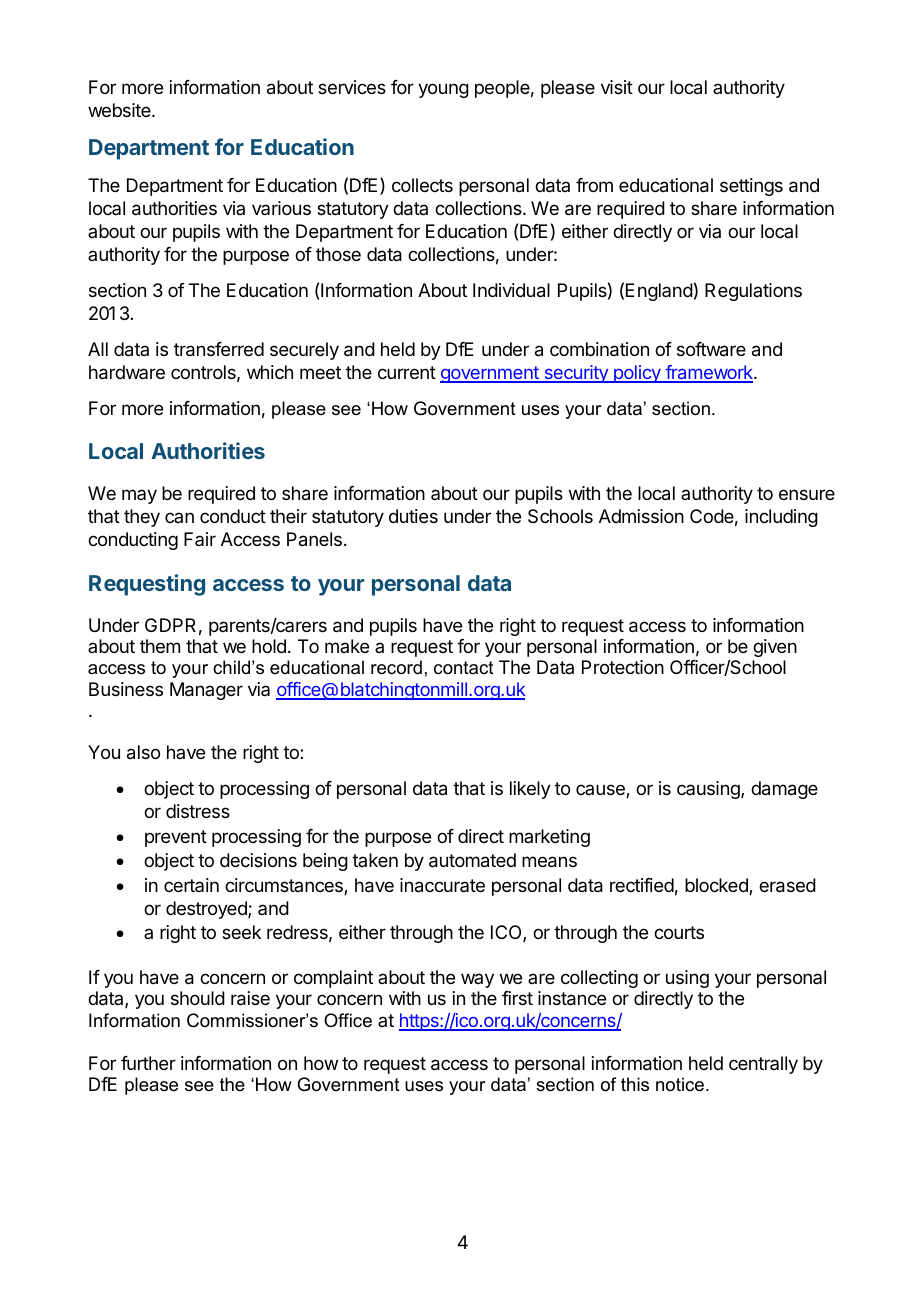 The height and width of the page is (1308, 924). Describe the element at coordinates (200, 539) in the page. I see `Fair` at that location.
